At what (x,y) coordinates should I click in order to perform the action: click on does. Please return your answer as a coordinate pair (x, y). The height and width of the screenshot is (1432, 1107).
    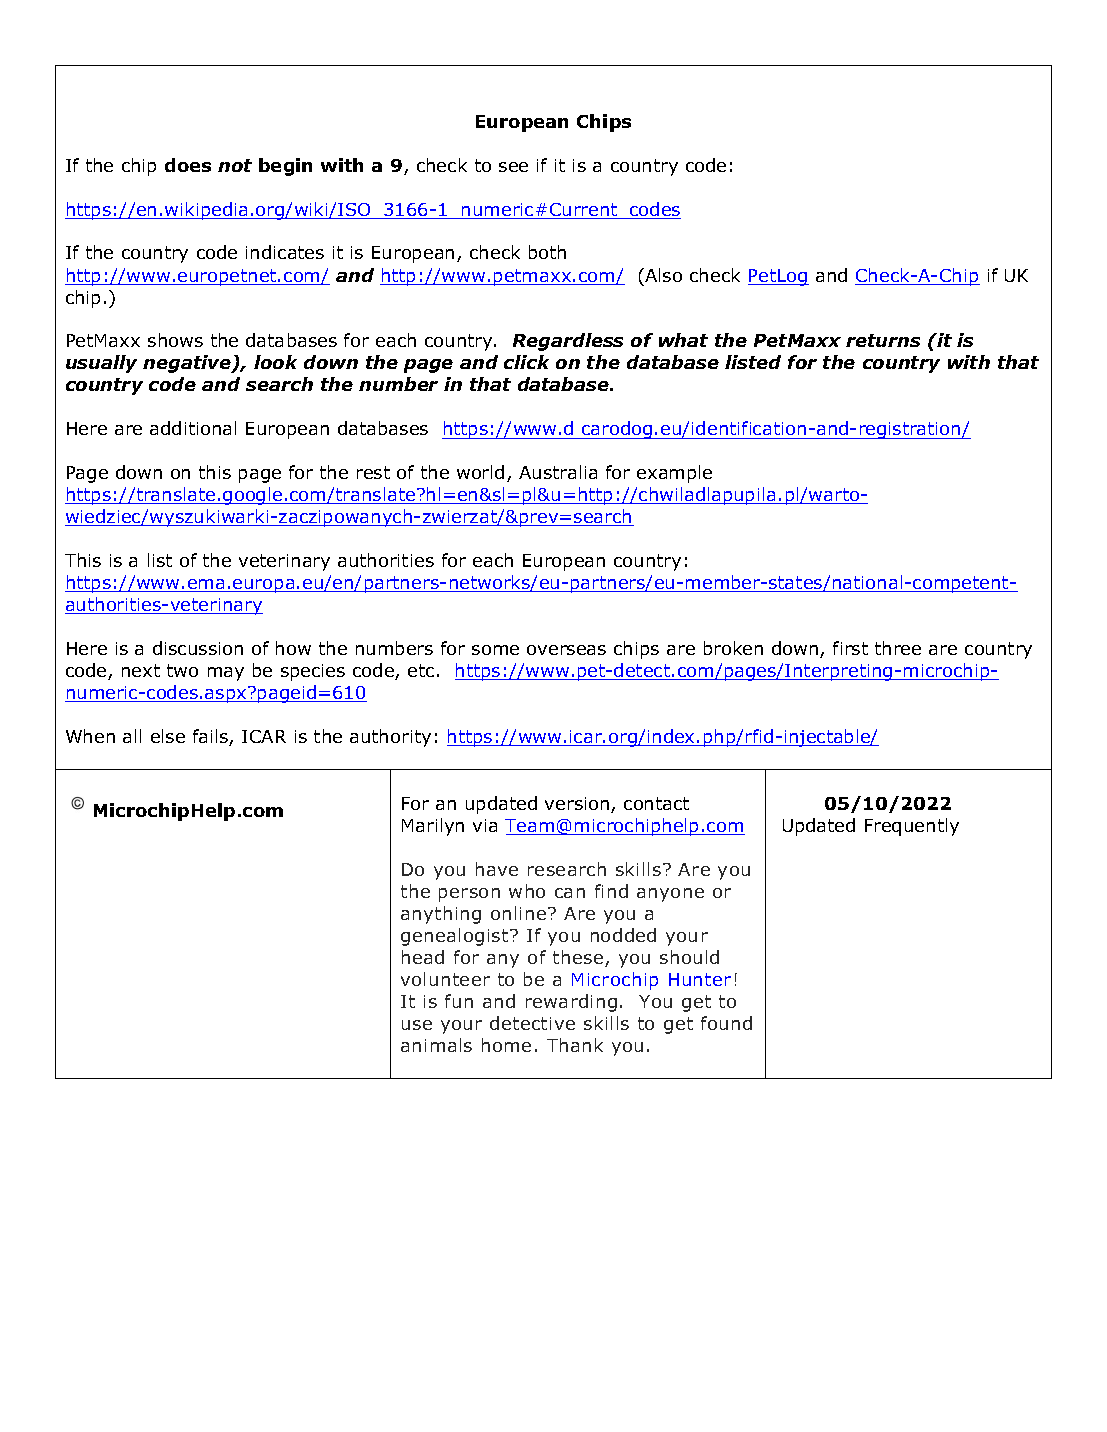
    Looking at the image, I should click on (188, 165).
